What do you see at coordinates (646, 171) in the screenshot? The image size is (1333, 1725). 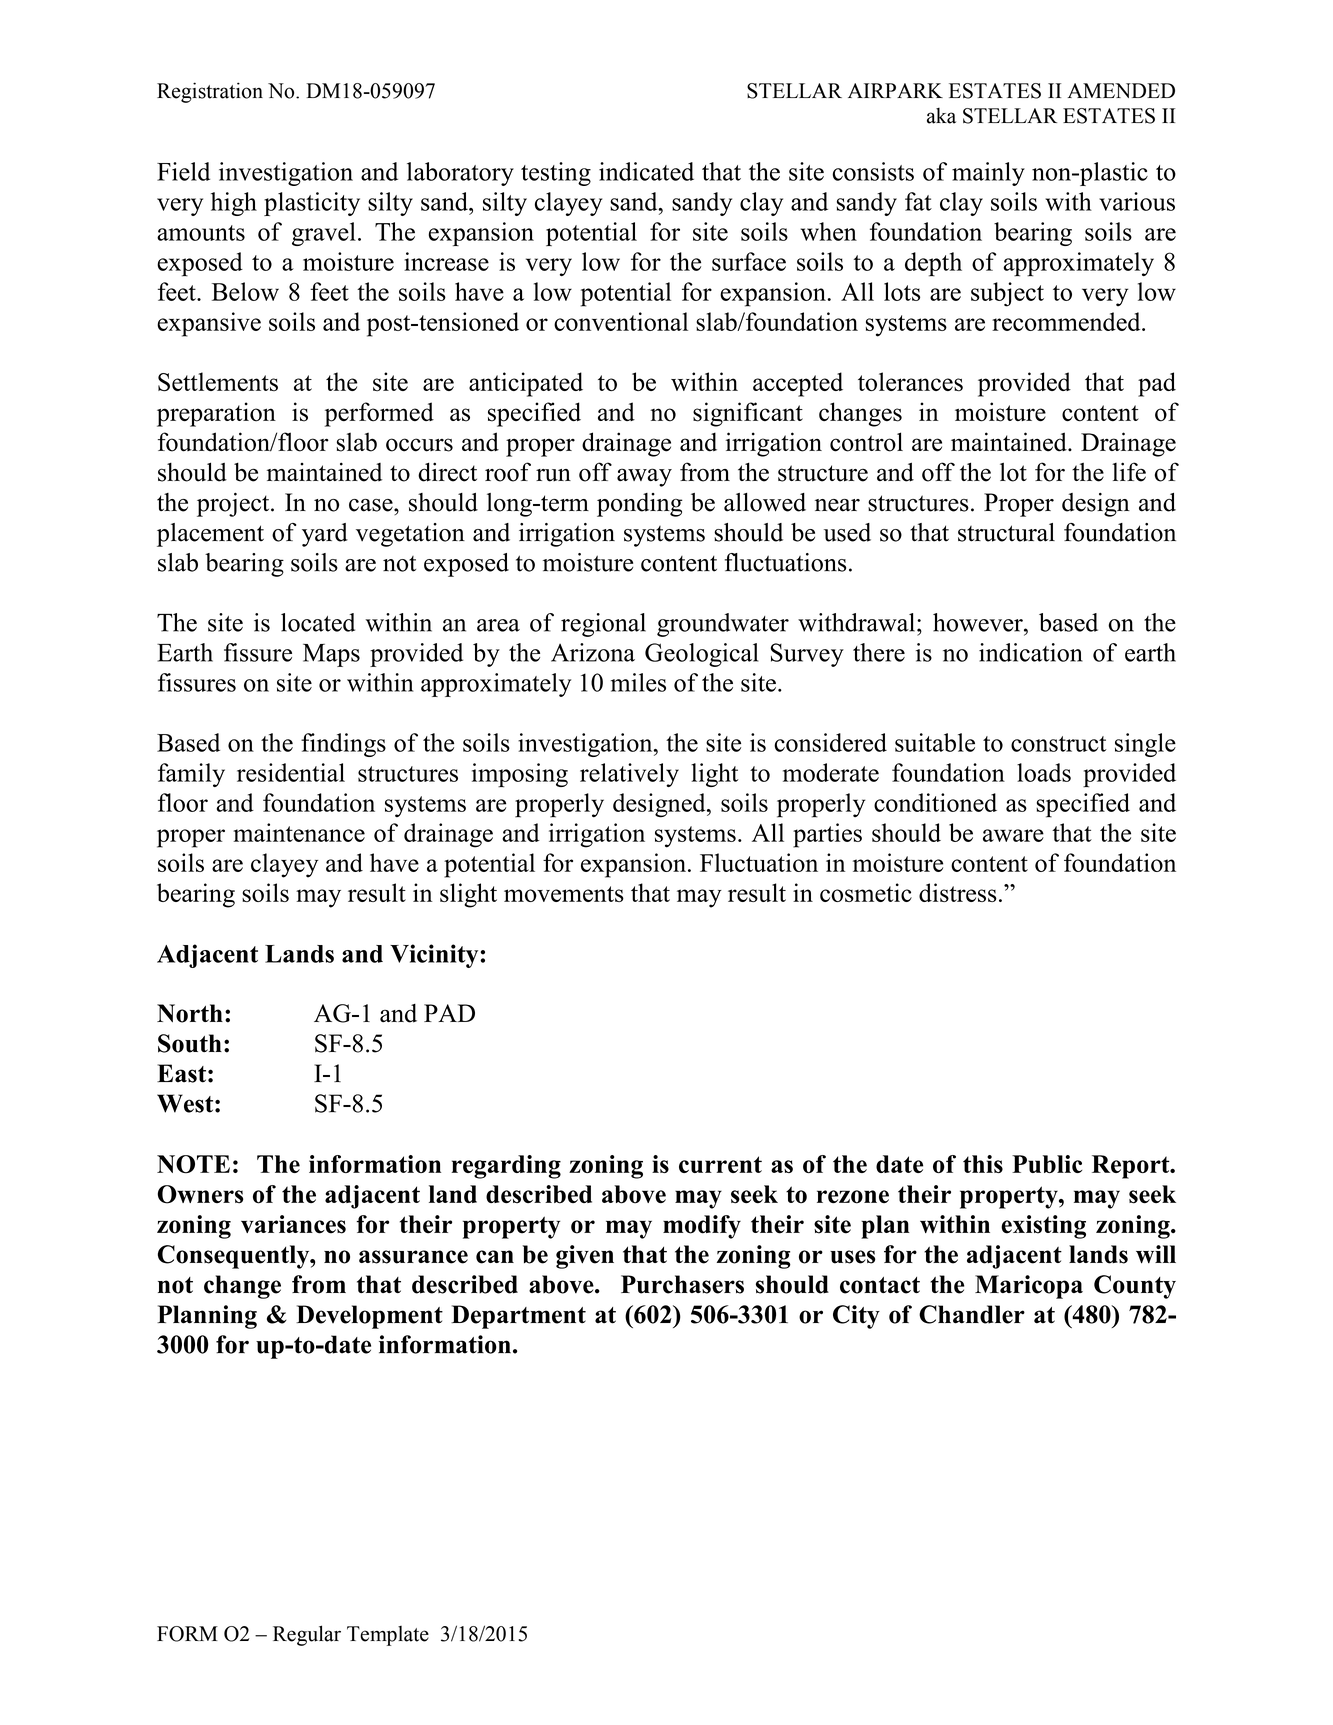 I see `indicated` at bounding box center [646, 171].
